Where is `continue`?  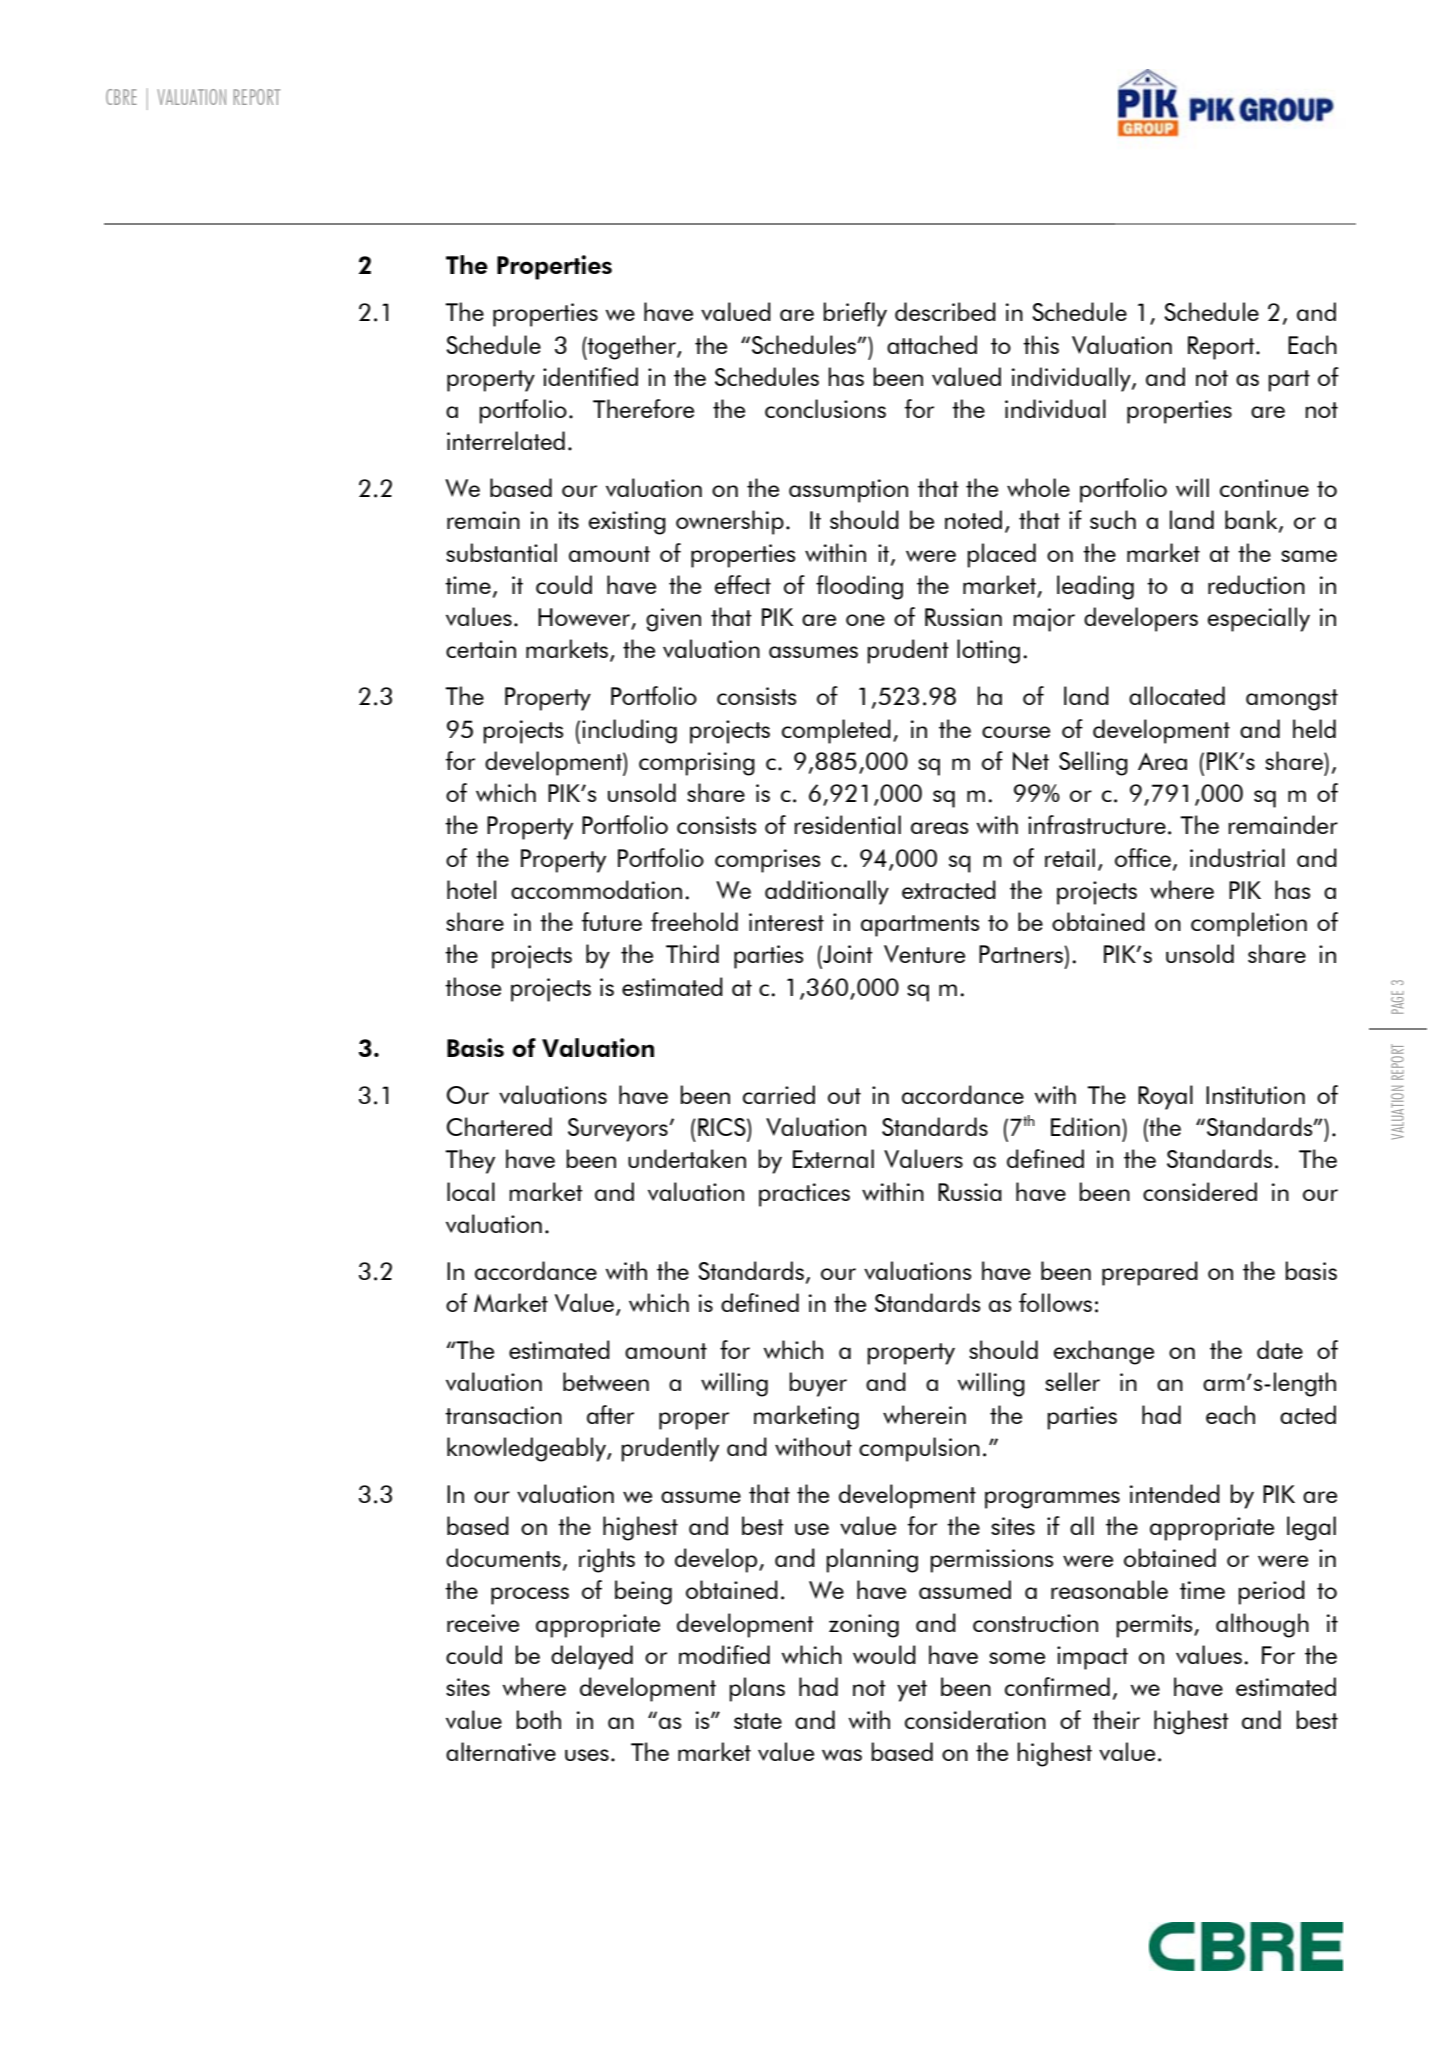 continue is located at coordinates (1264, 488).
